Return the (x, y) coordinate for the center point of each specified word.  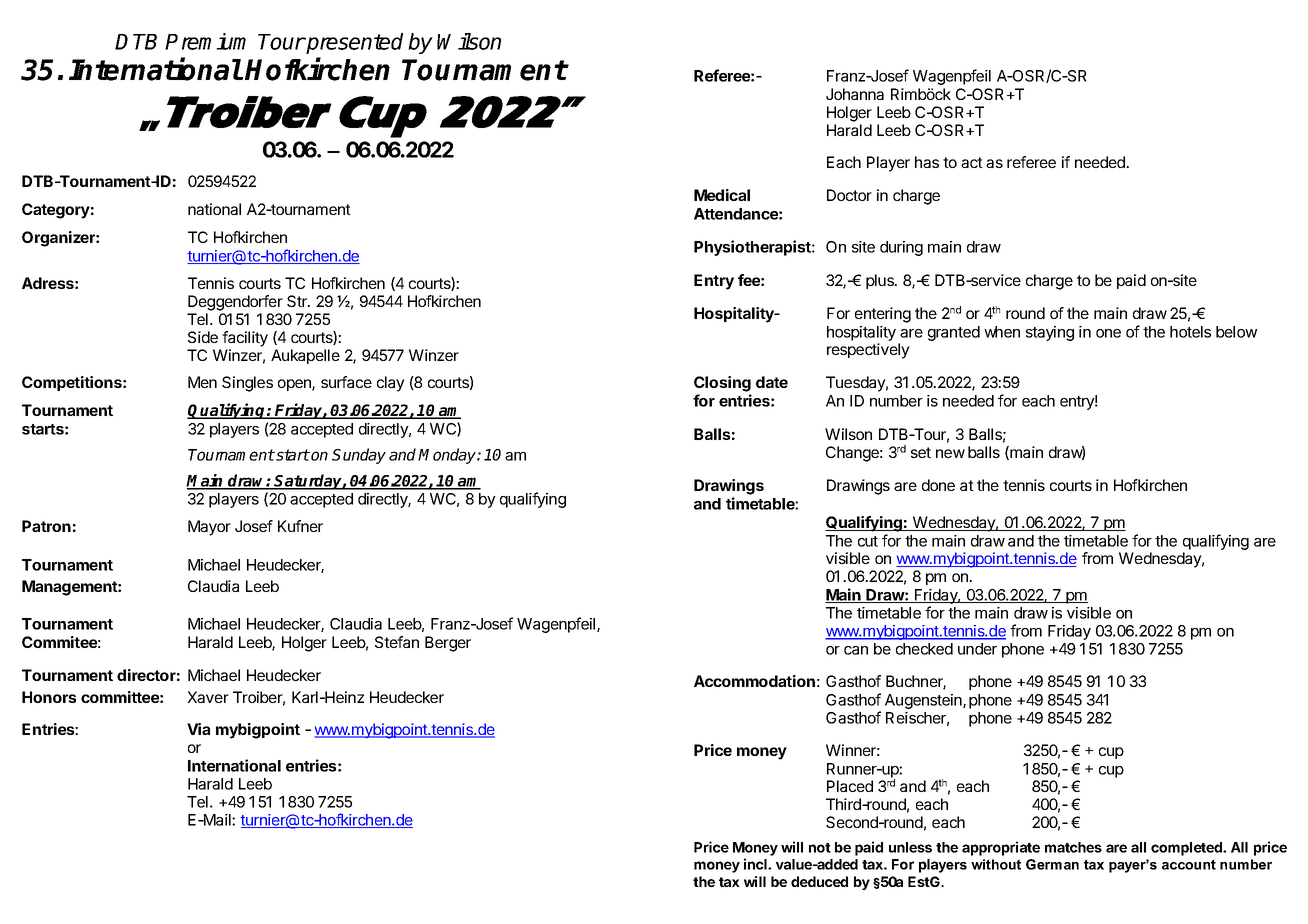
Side (203, 337)
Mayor (209, 528)
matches (1073, 847)
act (972, 162)
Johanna (855, 94)
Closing (722, 384)
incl (756, 864)
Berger (448, 644)
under (977, 649)
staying (1050, 333)
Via (198, 729)
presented (353, 43)
